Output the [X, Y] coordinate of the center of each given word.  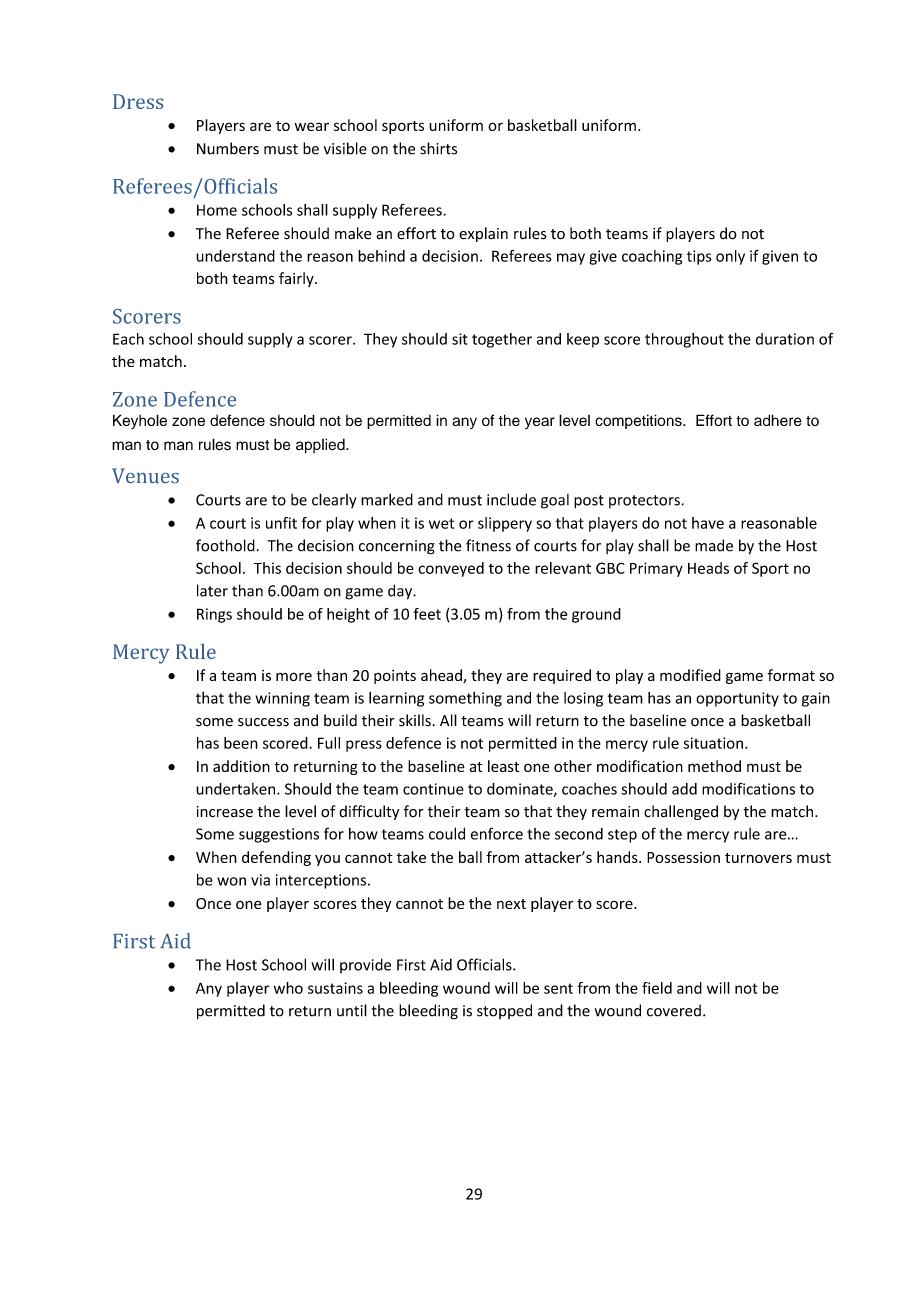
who [288, 988]
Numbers [228, 148]
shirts [438, 148]
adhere [778, 420]
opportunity [737, 699]
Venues [145, 475]
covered [674, 1010]
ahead [442, 676]
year [540, 423]
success [263, 722]
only [730, 257]
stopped [504, 1011]
